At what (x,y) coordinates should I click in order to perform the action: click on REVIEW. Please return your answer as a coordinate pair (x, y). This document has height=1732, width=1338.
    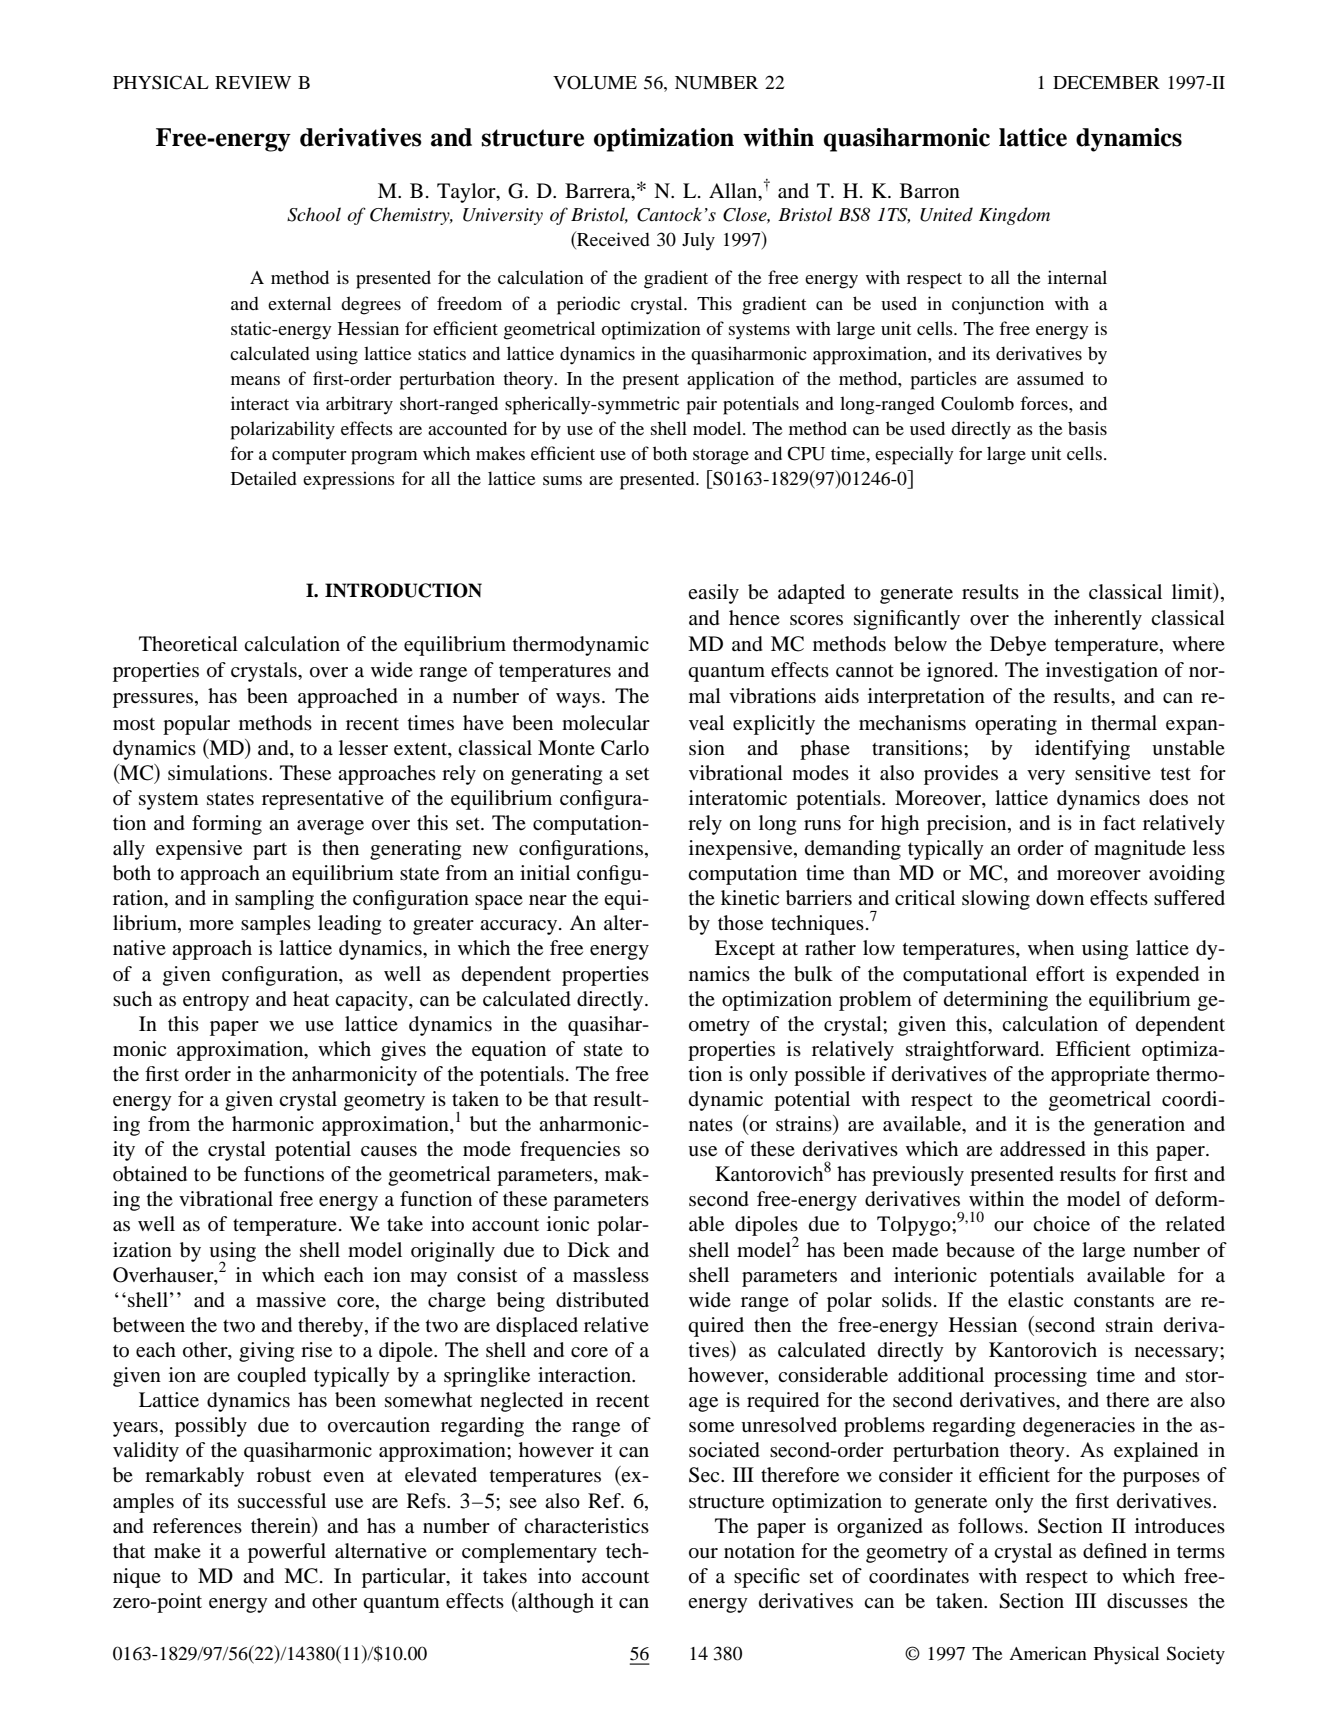
    Looking at the image, I should click on (253, 82).
